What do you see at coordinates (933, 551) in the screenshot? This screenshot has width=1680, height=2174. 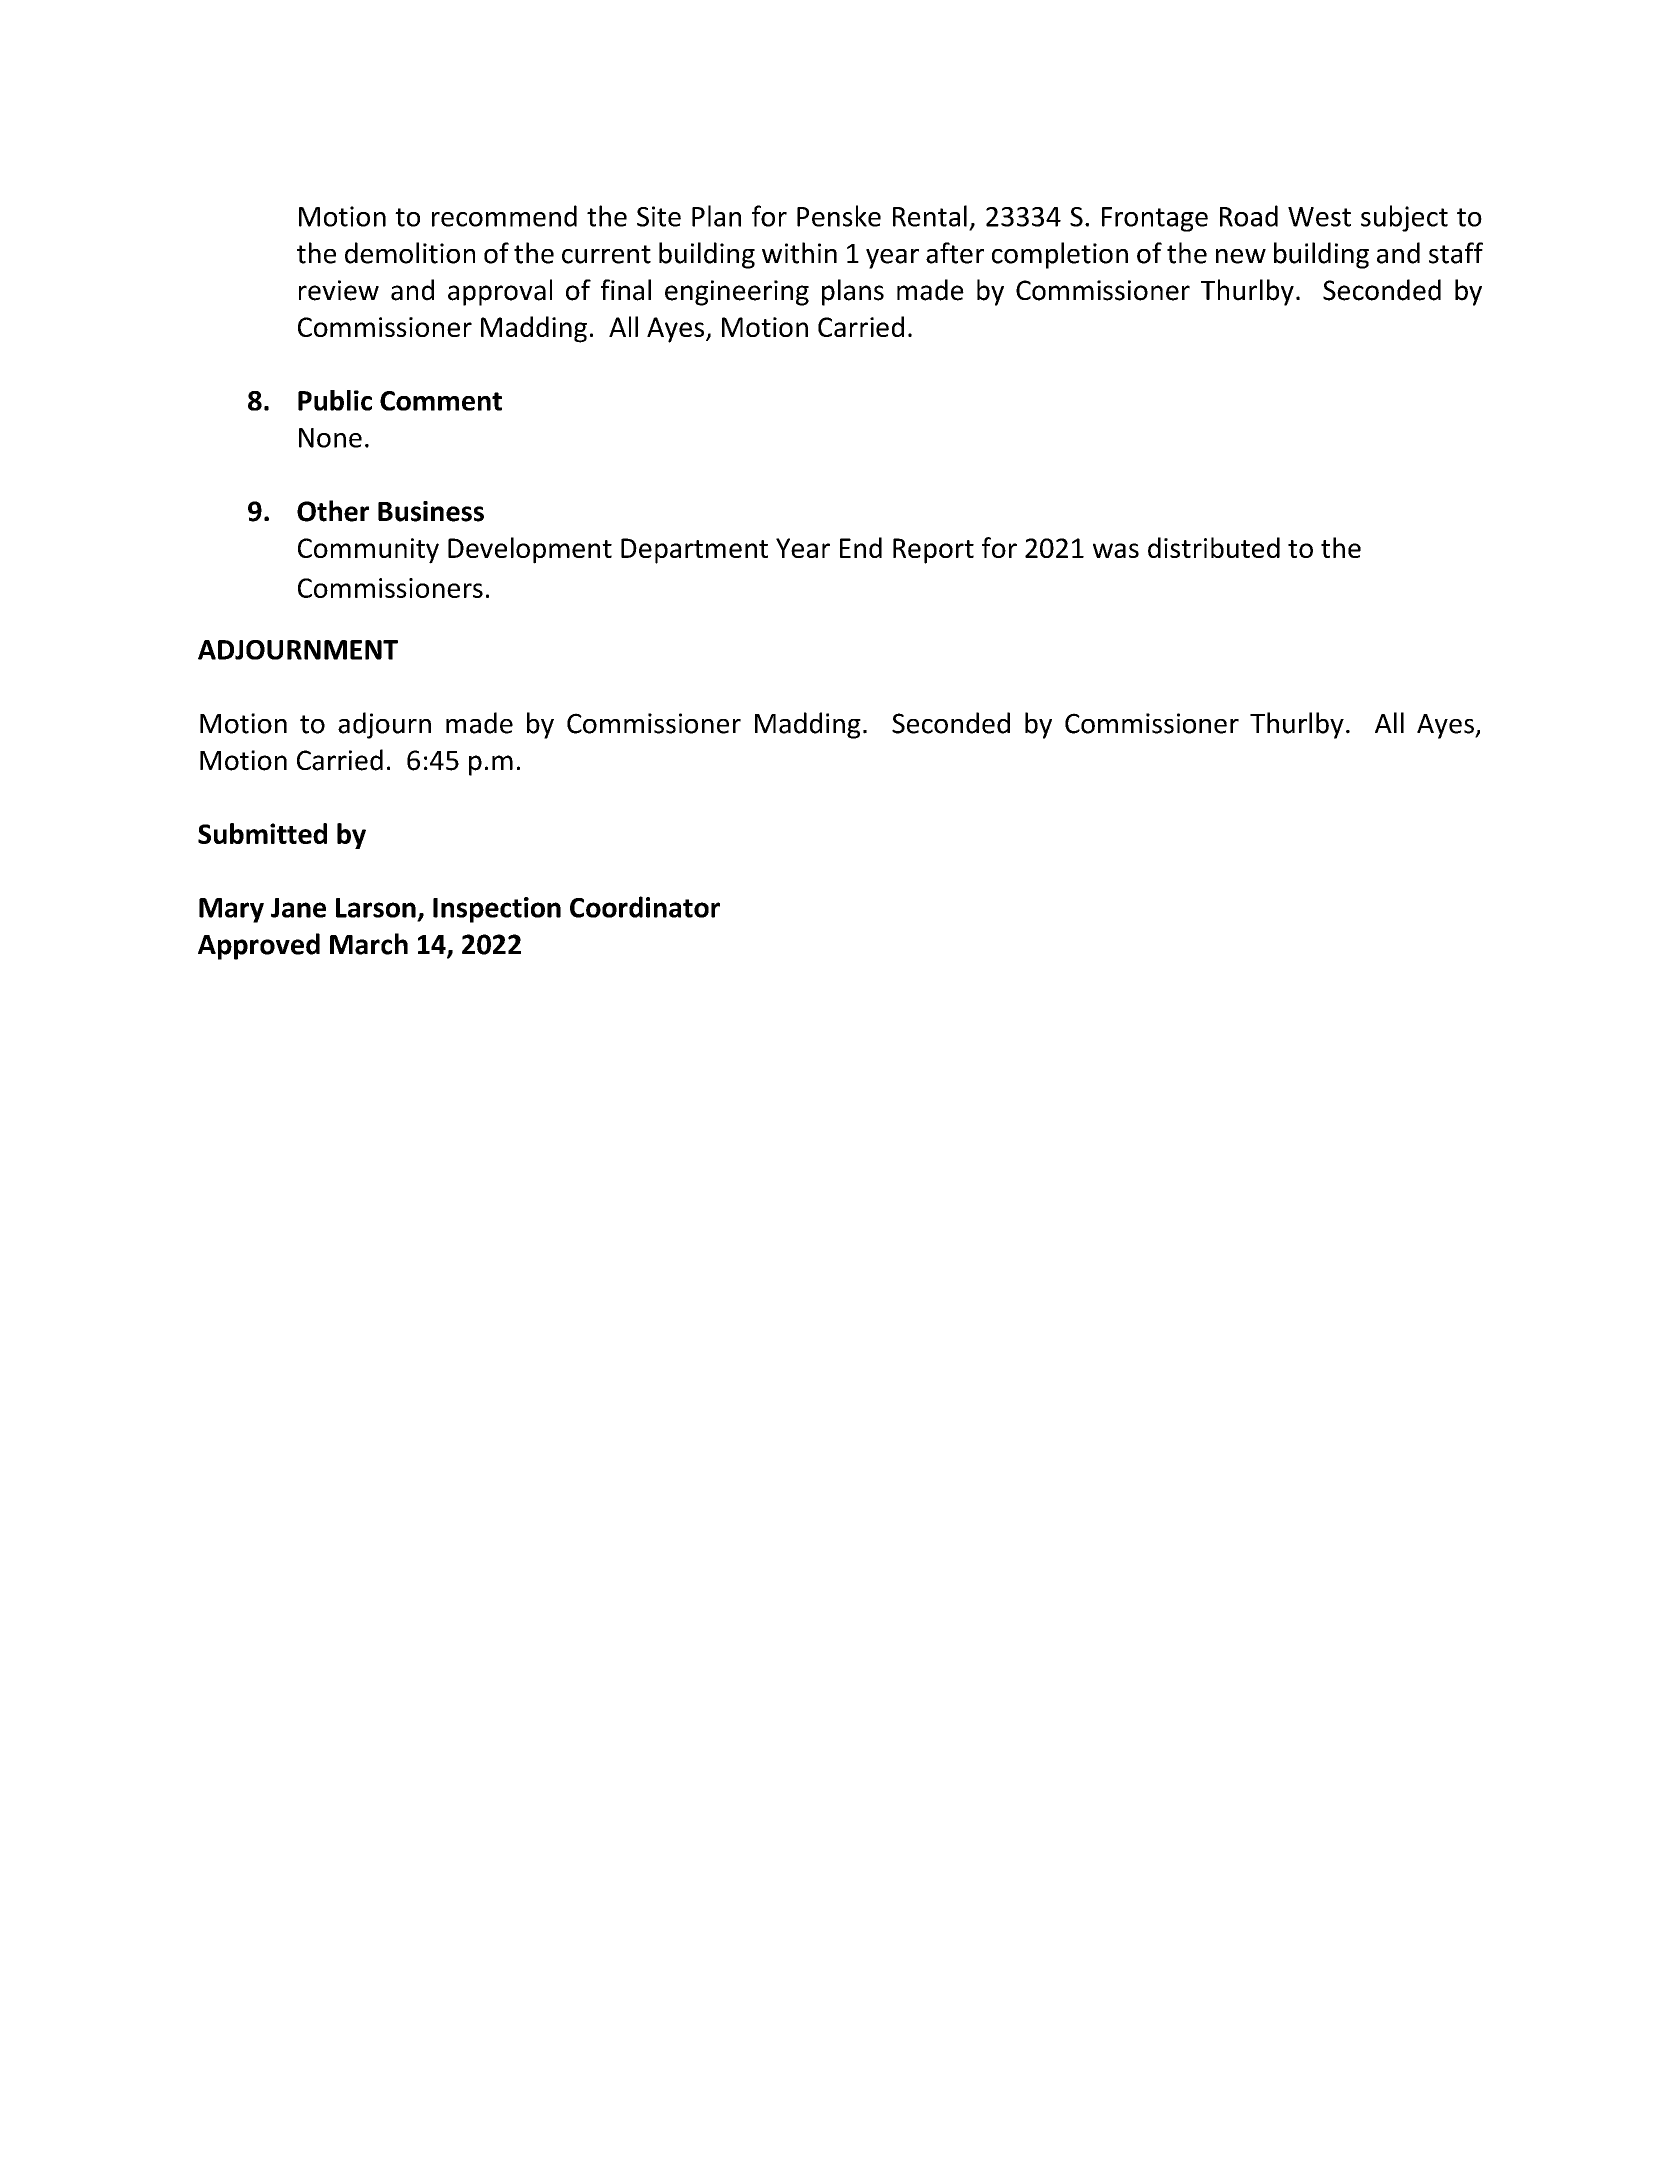 I see `Report` at bounding box center [933, 551].
